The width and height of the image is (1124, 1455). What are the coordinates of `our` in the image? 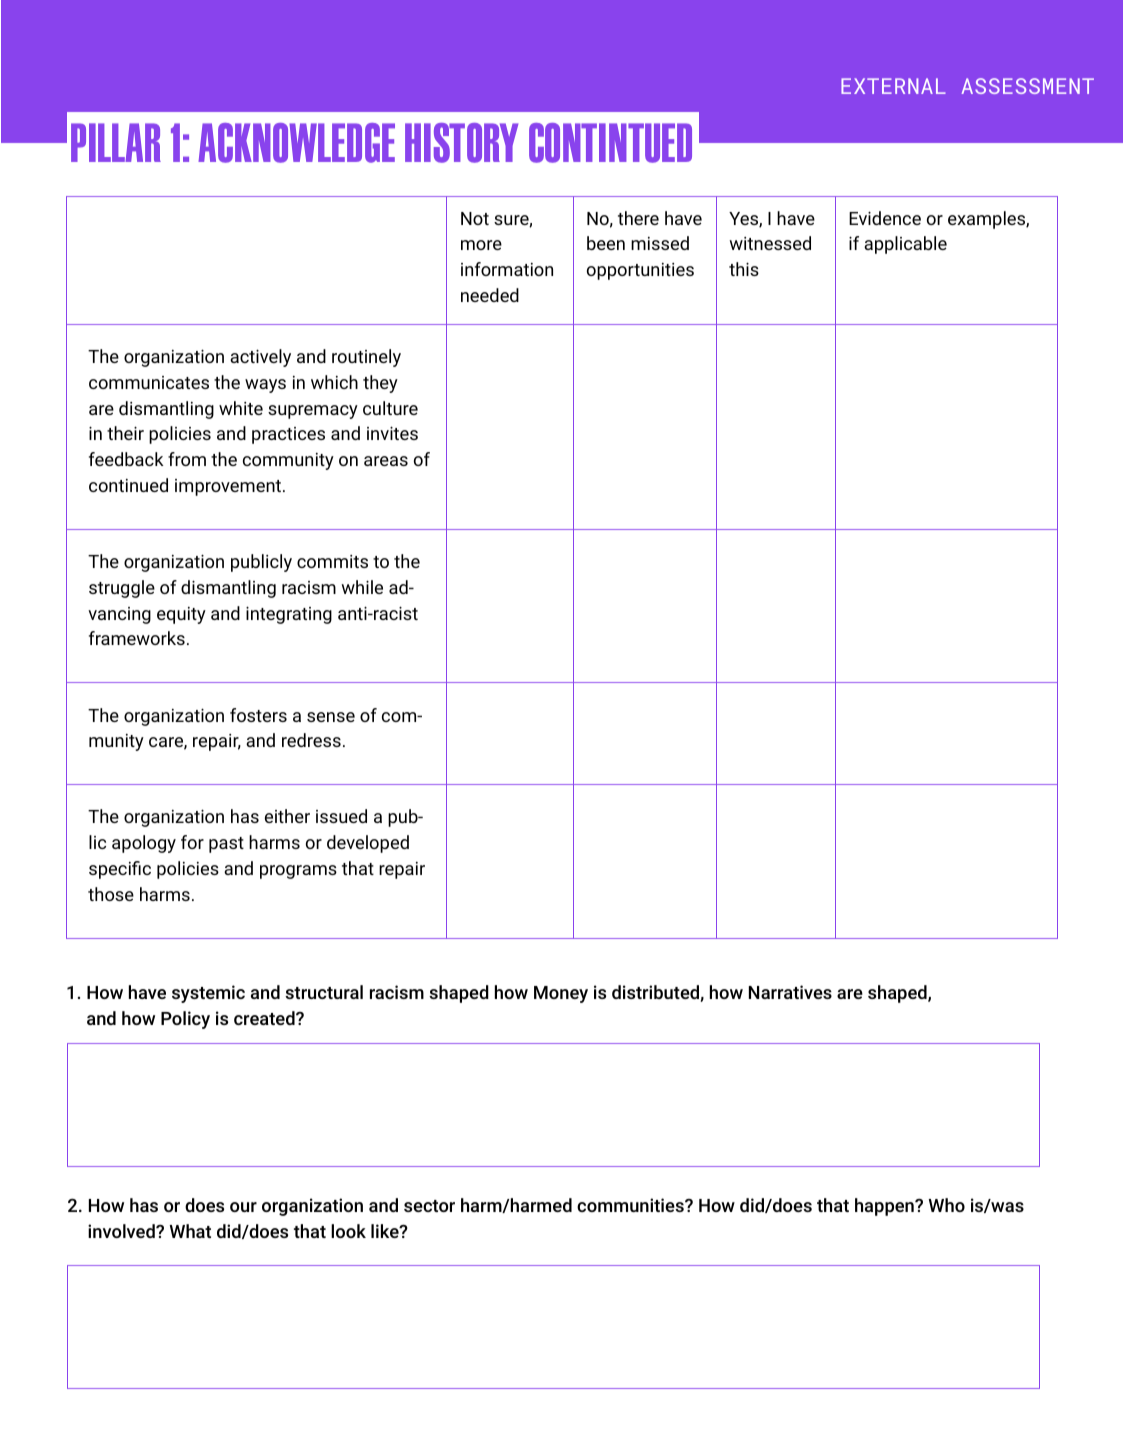 It's located at (243, 1207).
